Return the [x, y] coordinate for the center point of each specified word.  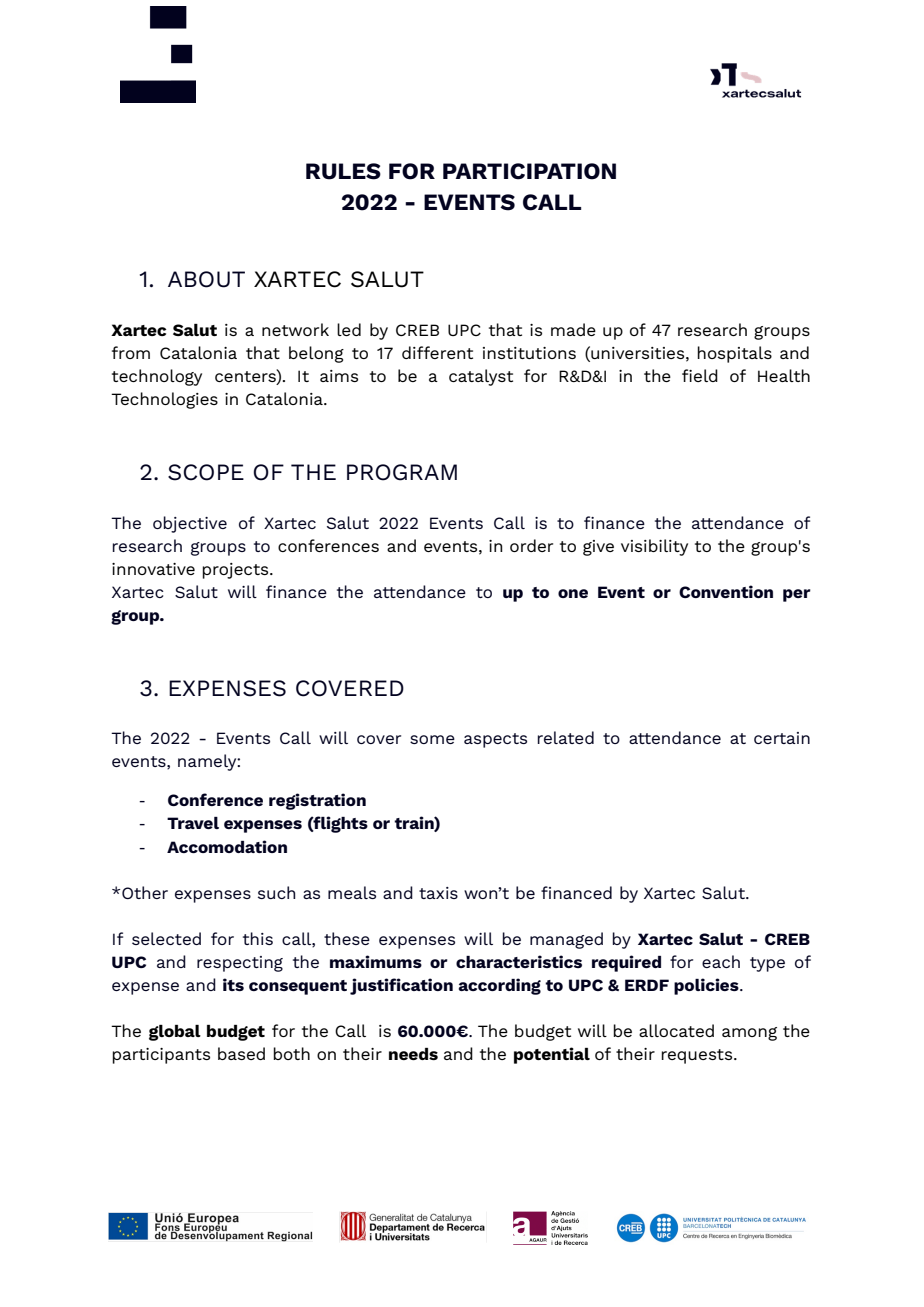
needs [413, 1054]
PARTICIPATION [529, 171]
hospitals [734, 354]
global [175, 1033]
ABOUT [206, 279]
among [749, 1034]
